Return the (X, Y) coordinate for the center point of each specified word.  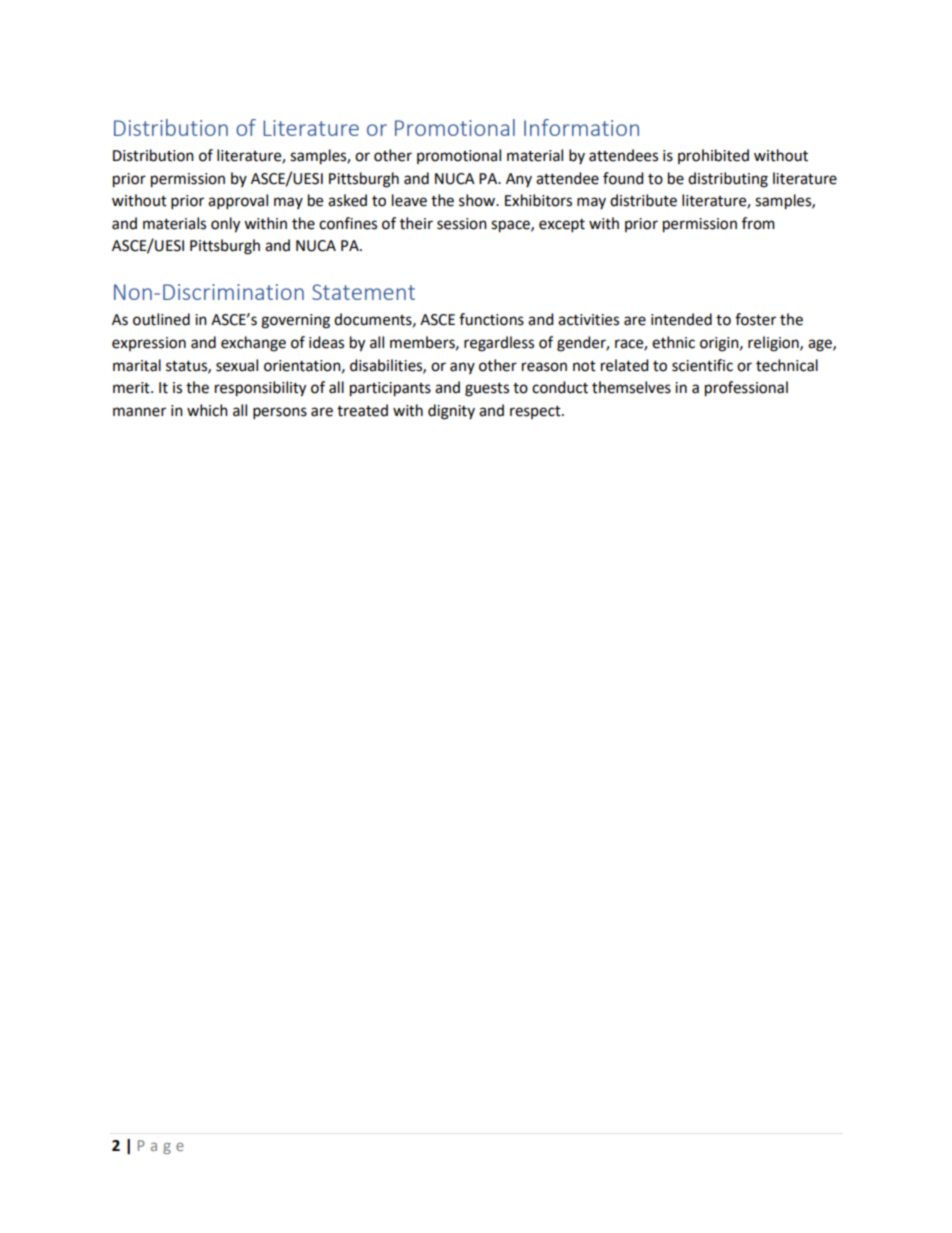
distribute (643, 200)
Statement (363, 292)
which (207, 410)
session (462, 224)
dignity (451, 412)
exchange (253, 344)
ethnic (673, 342)
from (758, 223)
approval (238, 201)
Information (581, 127)
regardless (499, 344)
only (225, 225)
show (478, 200)
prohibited (713, 156)
